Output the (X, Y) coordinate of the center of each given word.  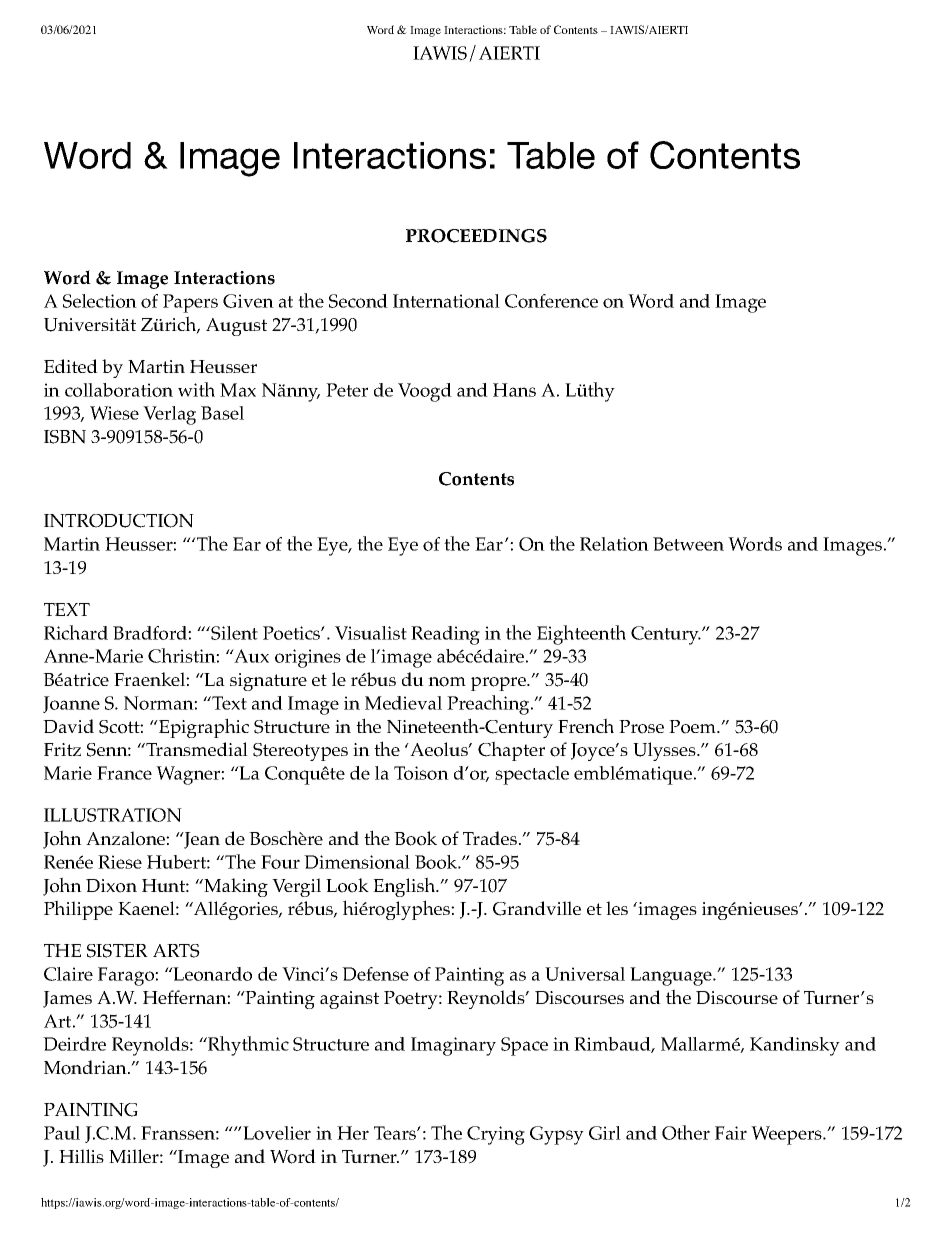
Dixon (111, 886)
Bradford (151, 633)
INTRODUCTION (119, 521)
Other (686, 1132)
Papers (190, 303)
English (405, 887)
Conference (551, 301)
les (617, 908)
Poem (694, 727)
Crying (496, 1135)
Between (688, 544)
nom (447, 682)
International (446, 301)
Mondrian (86, 1067)
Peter (347, 390)
